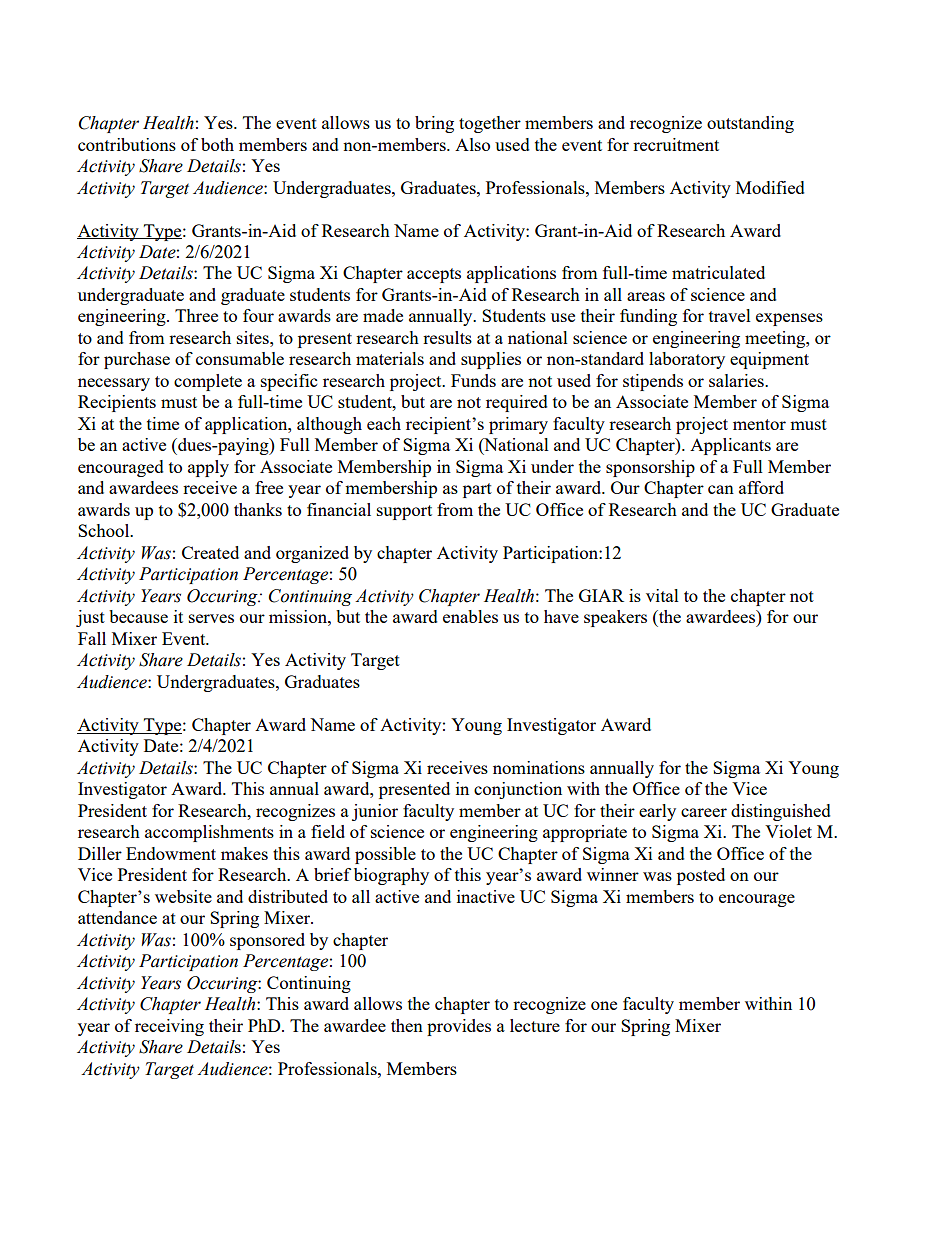 The height and width of the screenshot is (1233, 952). What do you see at coordinates (662, 595) in the screenshot?
I see `vital` at bounding box center [662, 595].
